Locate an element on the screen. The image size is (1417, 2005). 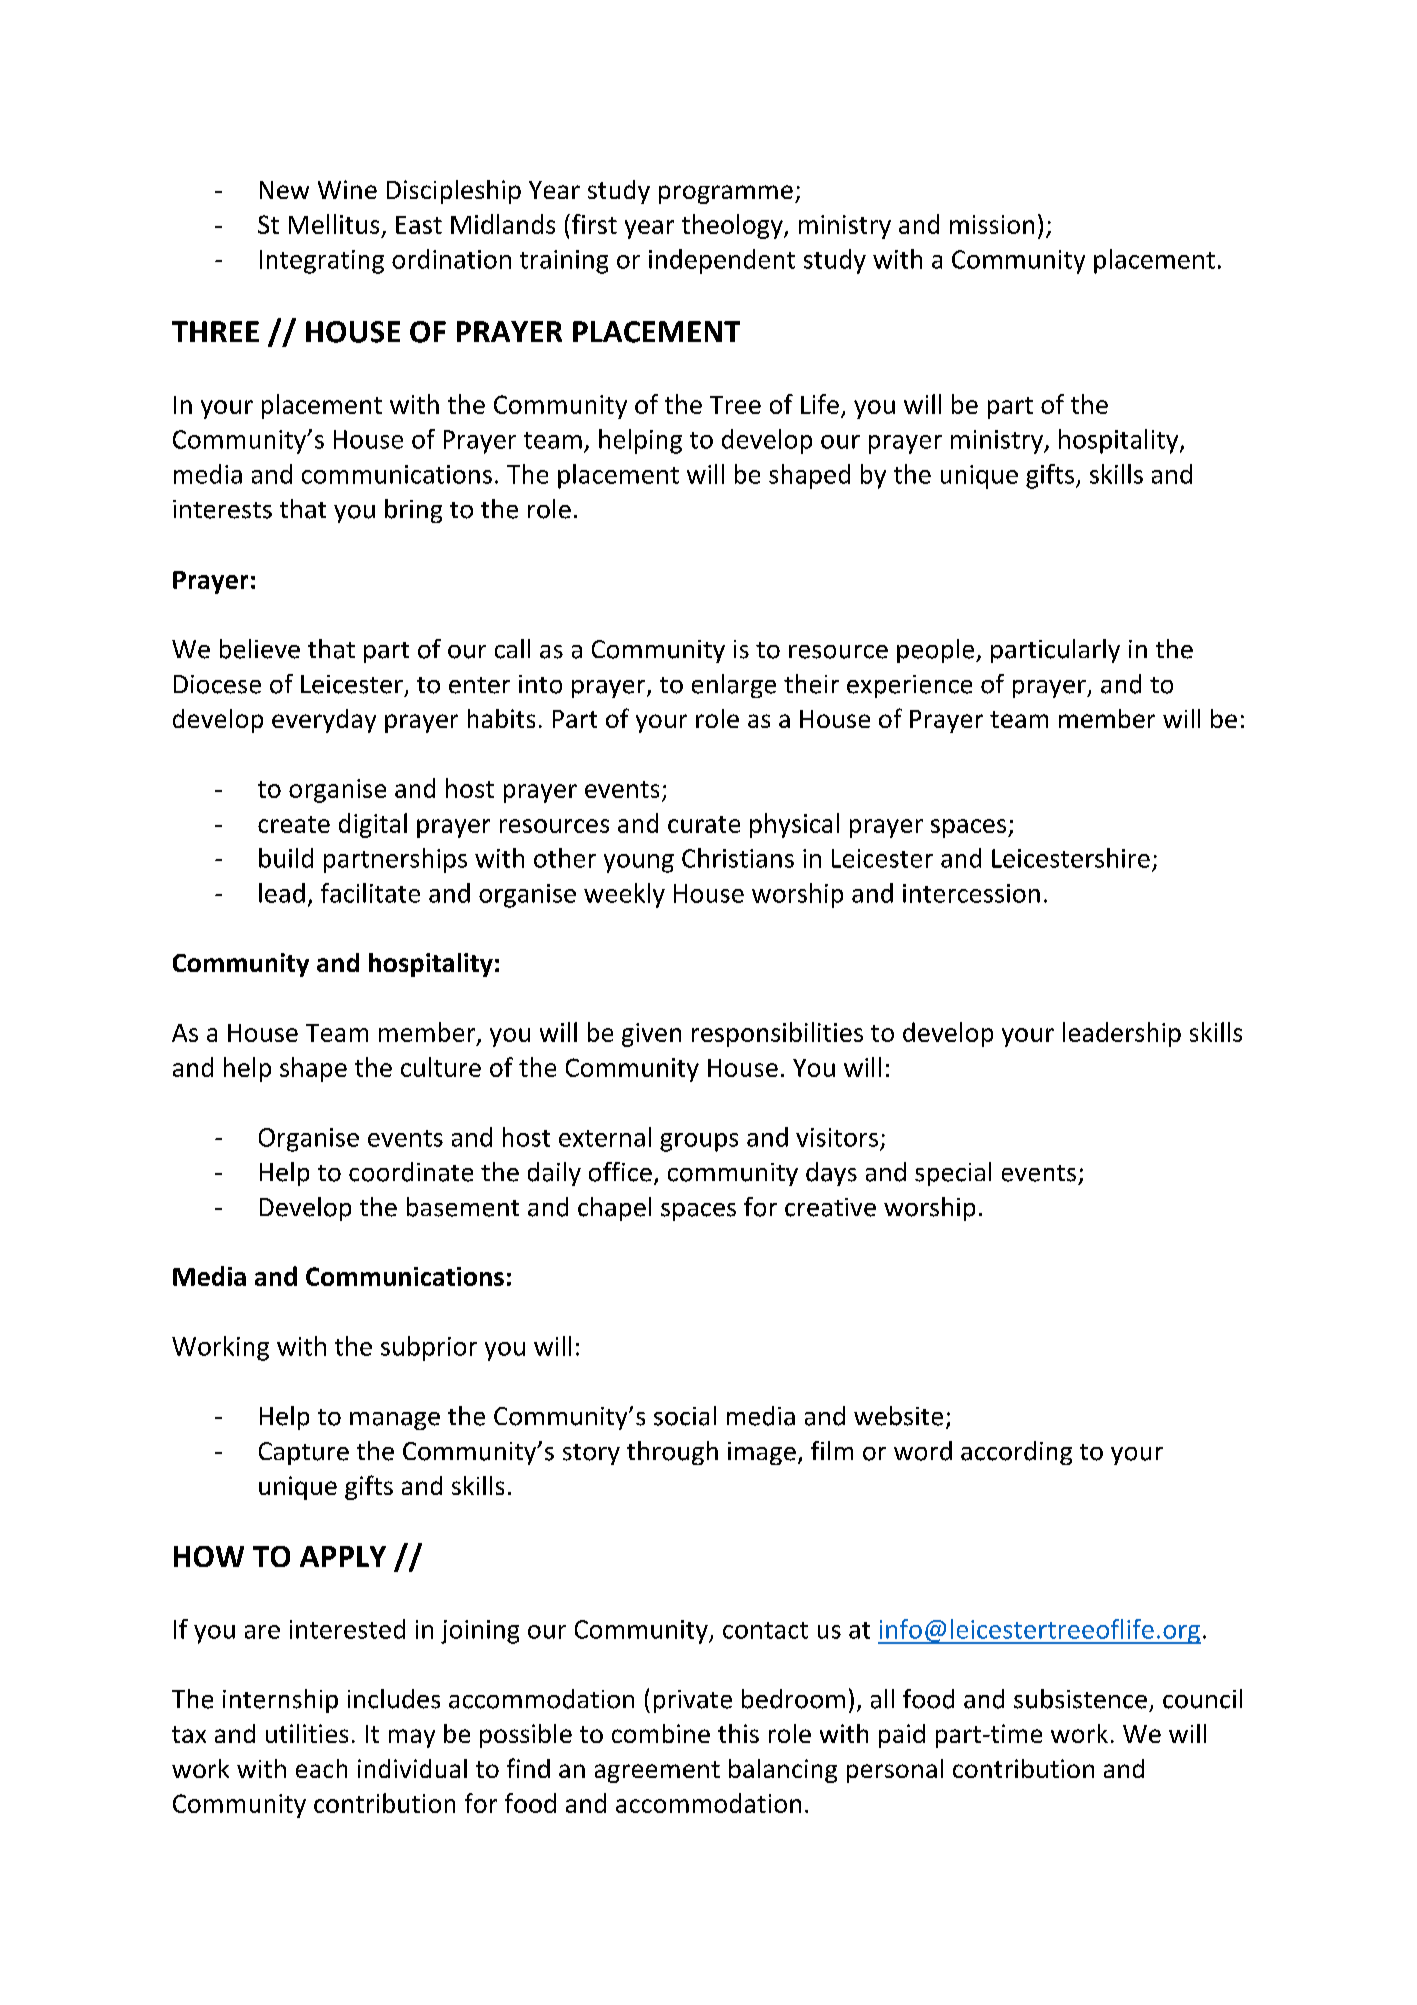
theology is located at coordinates (733, 226).
